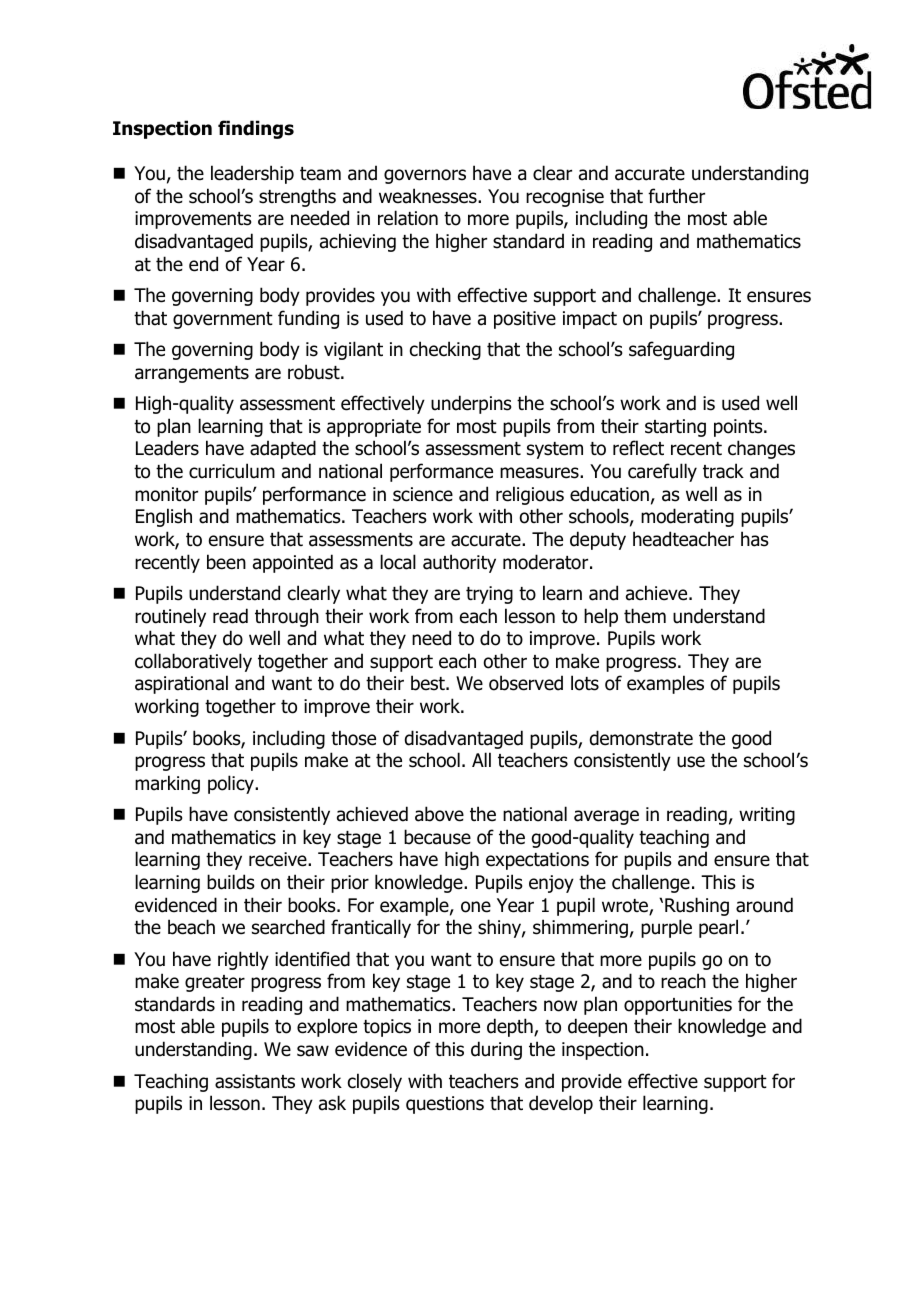  Describe the element at coordinates (231, 882) in the screenshot. I see `builds` at that location.
